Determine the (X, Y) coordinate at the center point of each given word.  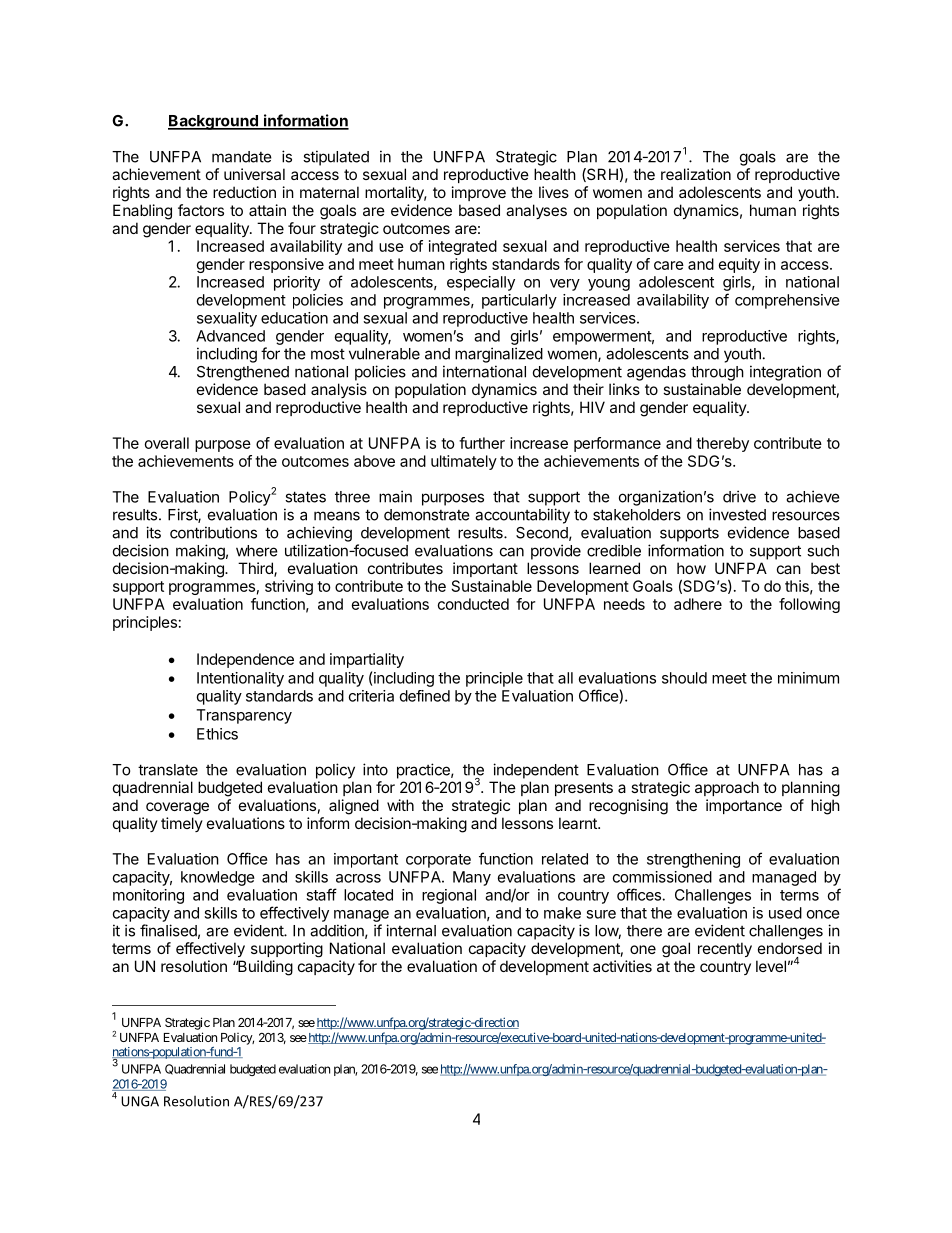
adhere (698, 604)
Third (256, 569)
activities (622, 966)
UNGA (140, 1101)
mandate (242, 157)
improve (479, 193)
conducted (473, 604)
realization (696, 174)
